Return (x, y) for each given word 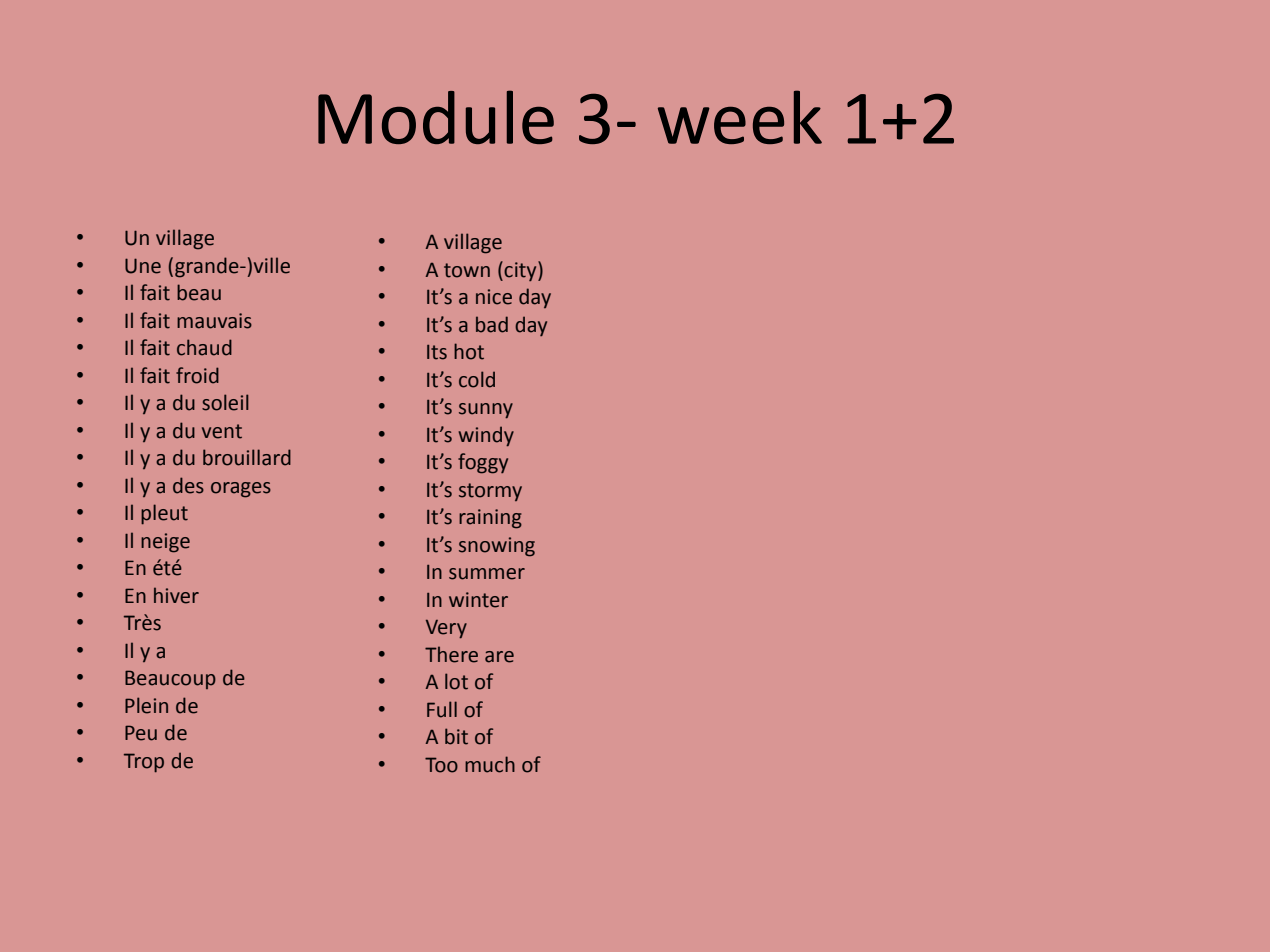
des (188, 485)
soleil (225, 402)
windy (486, 436)
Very (446, 629)
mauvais (214, 321)
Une (143, 266)
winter (478, 600)
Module (436, 117)
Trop (144, 763)
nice (494, 297)
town (467, 270)
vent (222, 431)
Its (437, 352)
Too (441, 765)
